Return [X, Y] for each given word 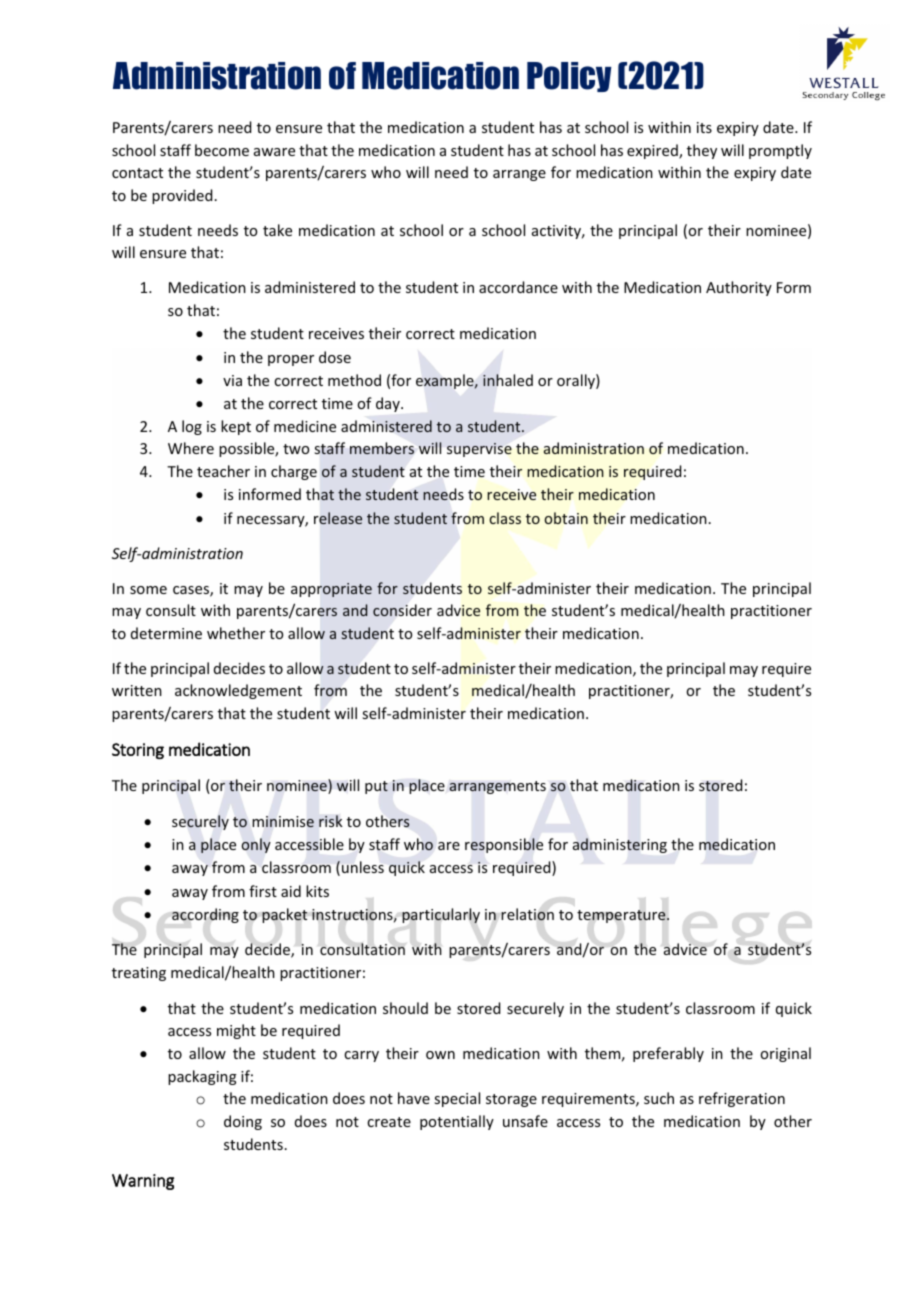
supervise [479, 450]
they [702, 151]
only [256, 845]
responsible [504, 845]
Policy [569, 77]
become [222, 150]
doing [243, 1122]
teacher [223, 471]
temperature [622, 916]
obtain [566, 518]
